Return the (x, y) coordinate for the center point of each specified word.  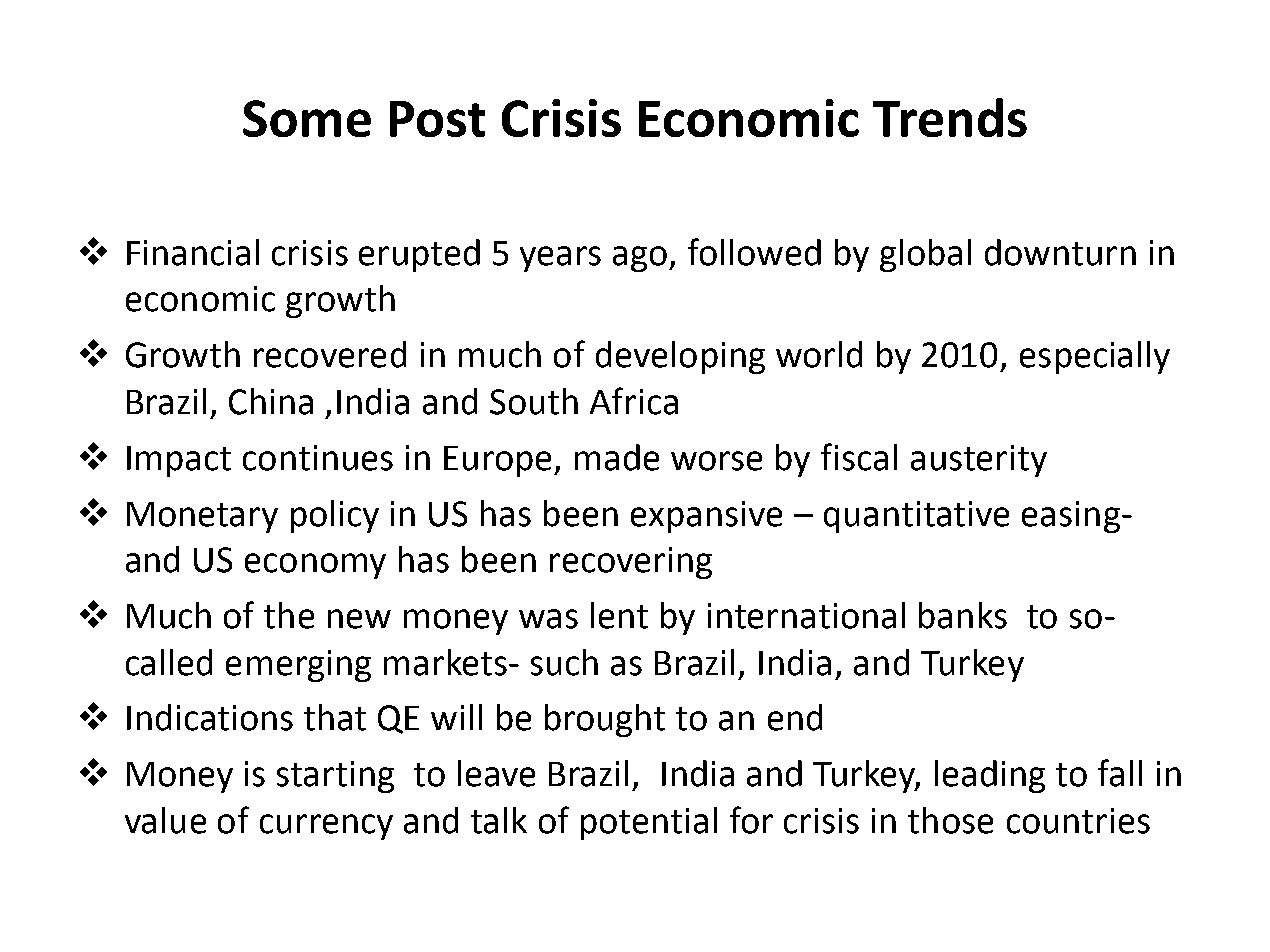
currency (326, 827)
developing (680, 357)
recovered (330, 354)
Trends (950, 117)
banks (963, 615)
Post (437, 119)
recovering (631, 563)
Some (307, 118)
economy (315, 566)
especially (1095, 357)
